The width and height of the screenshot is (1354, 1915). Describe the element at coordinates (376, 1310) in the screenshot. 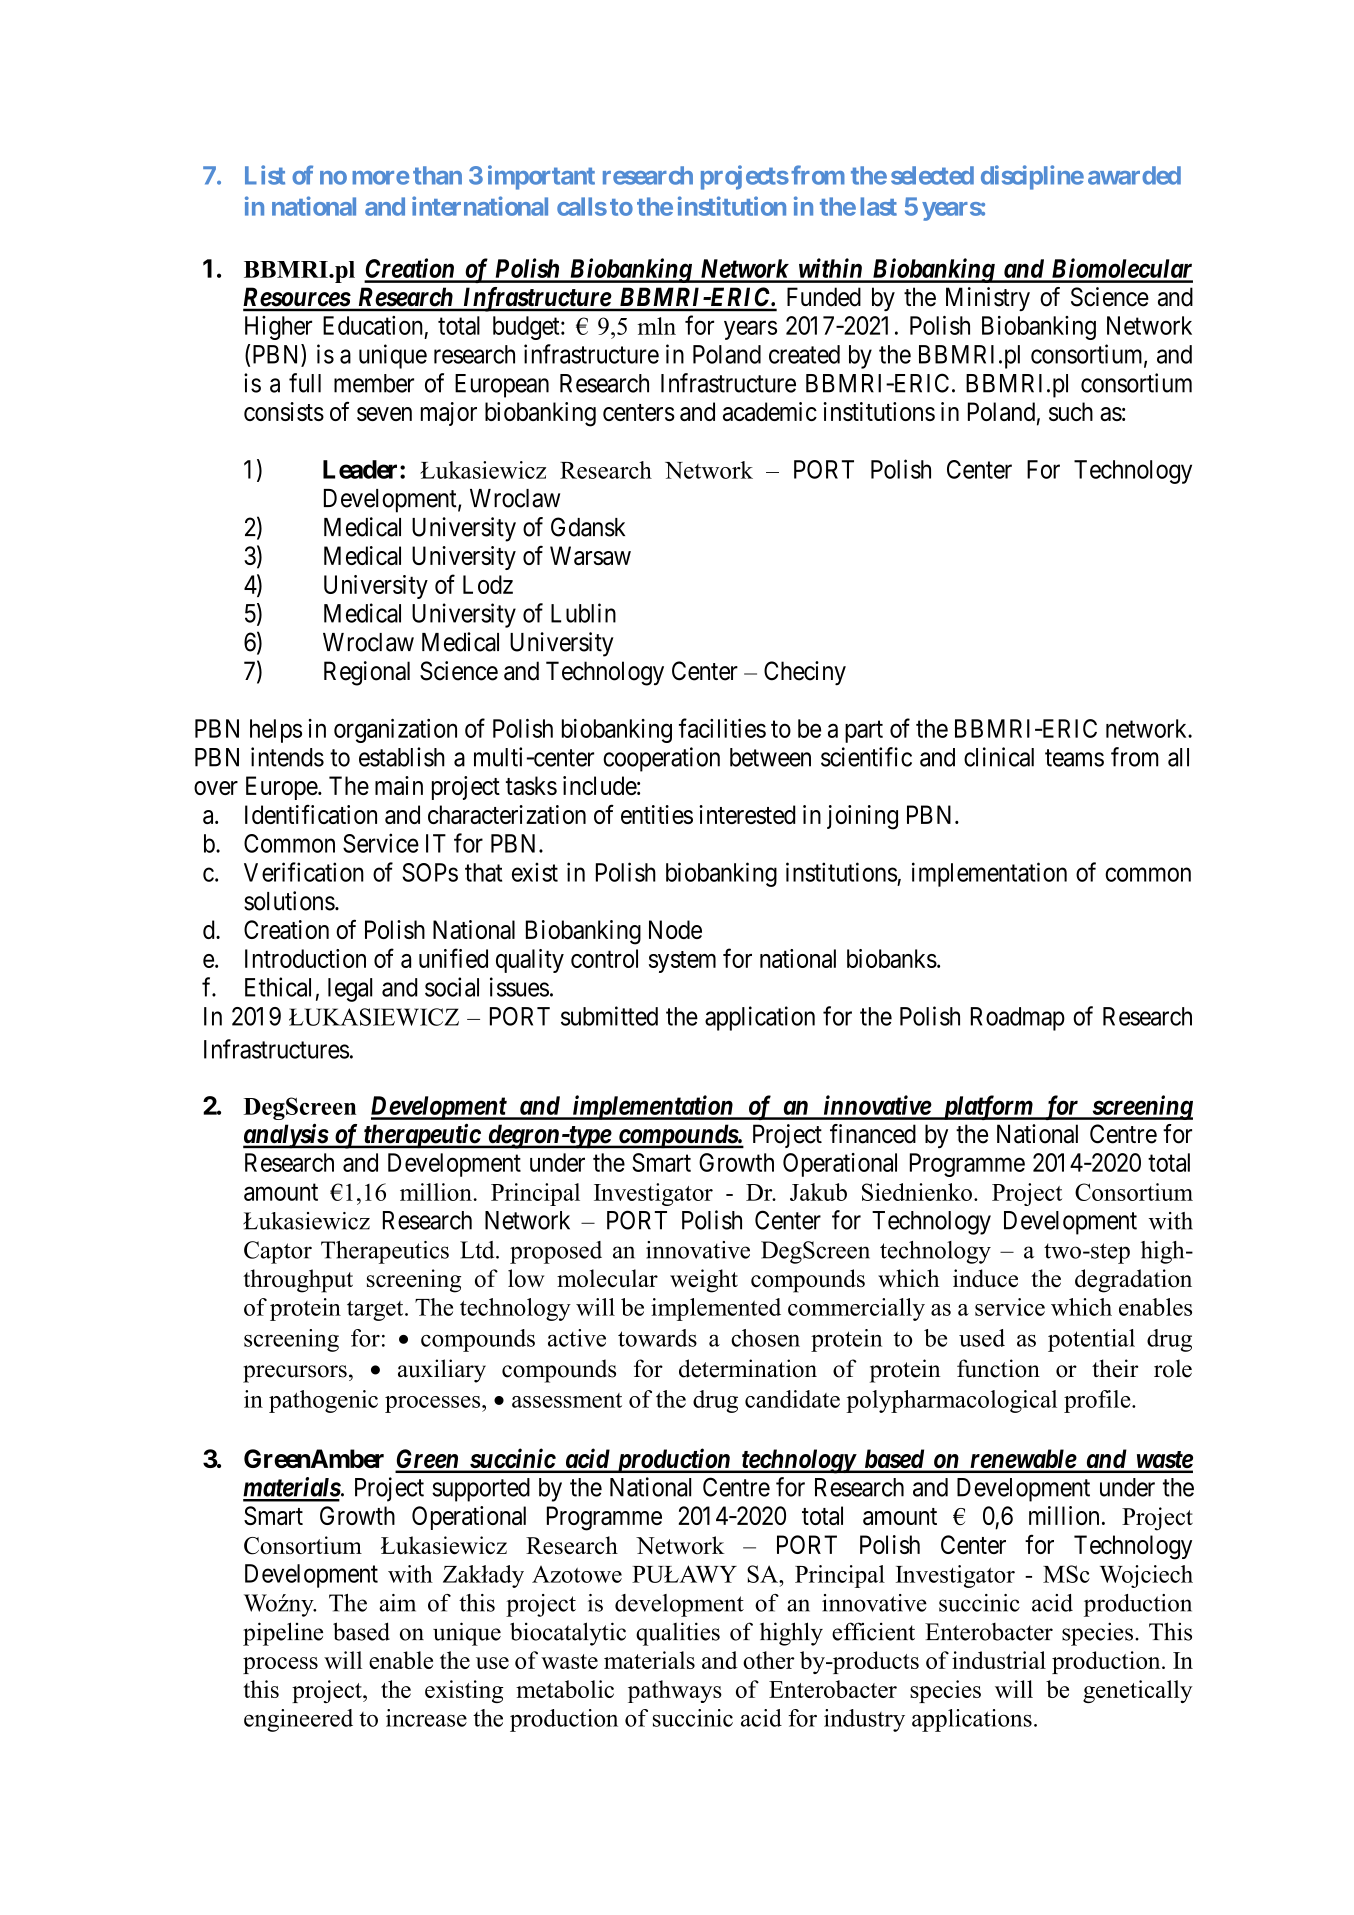

I see `target` at that location.
